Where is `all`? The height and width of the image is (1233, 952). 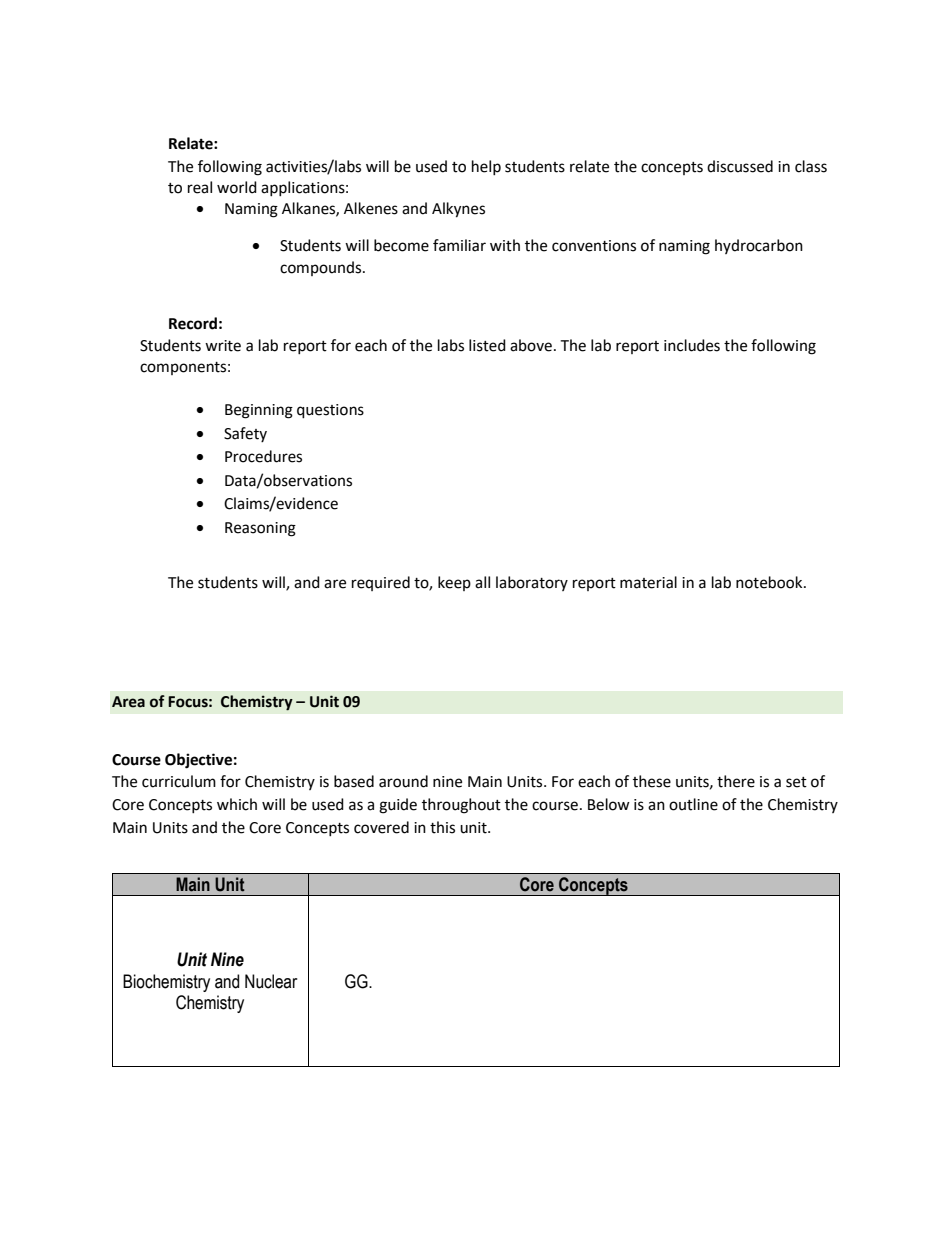 all is located at coordinates (482, 582).
